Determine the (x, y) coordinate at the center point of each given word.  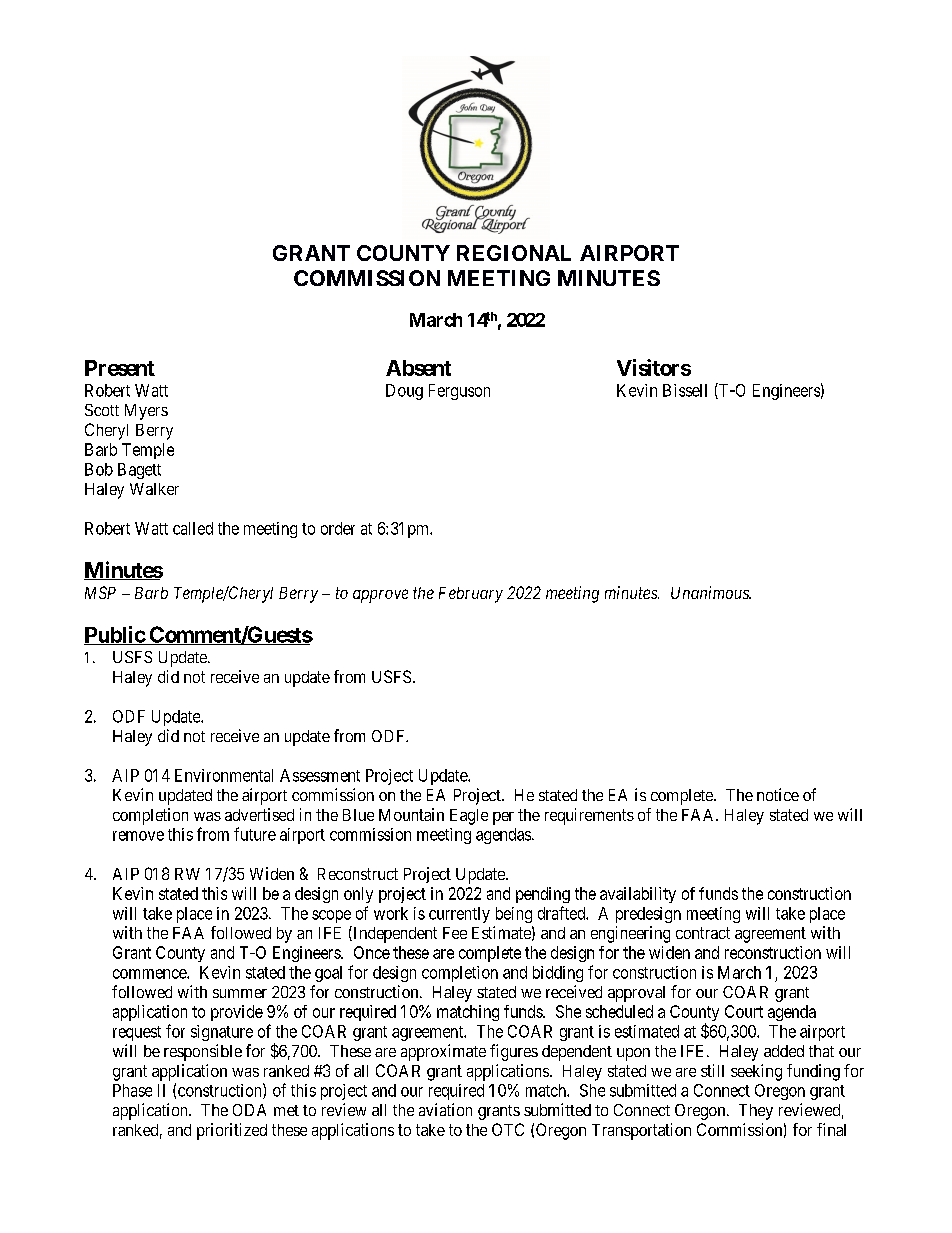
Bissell (685, 390)
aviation (445, 1109)
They (756, 1112)
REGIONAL (514, 253)
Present (120, 368)
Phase (132, 1090)
